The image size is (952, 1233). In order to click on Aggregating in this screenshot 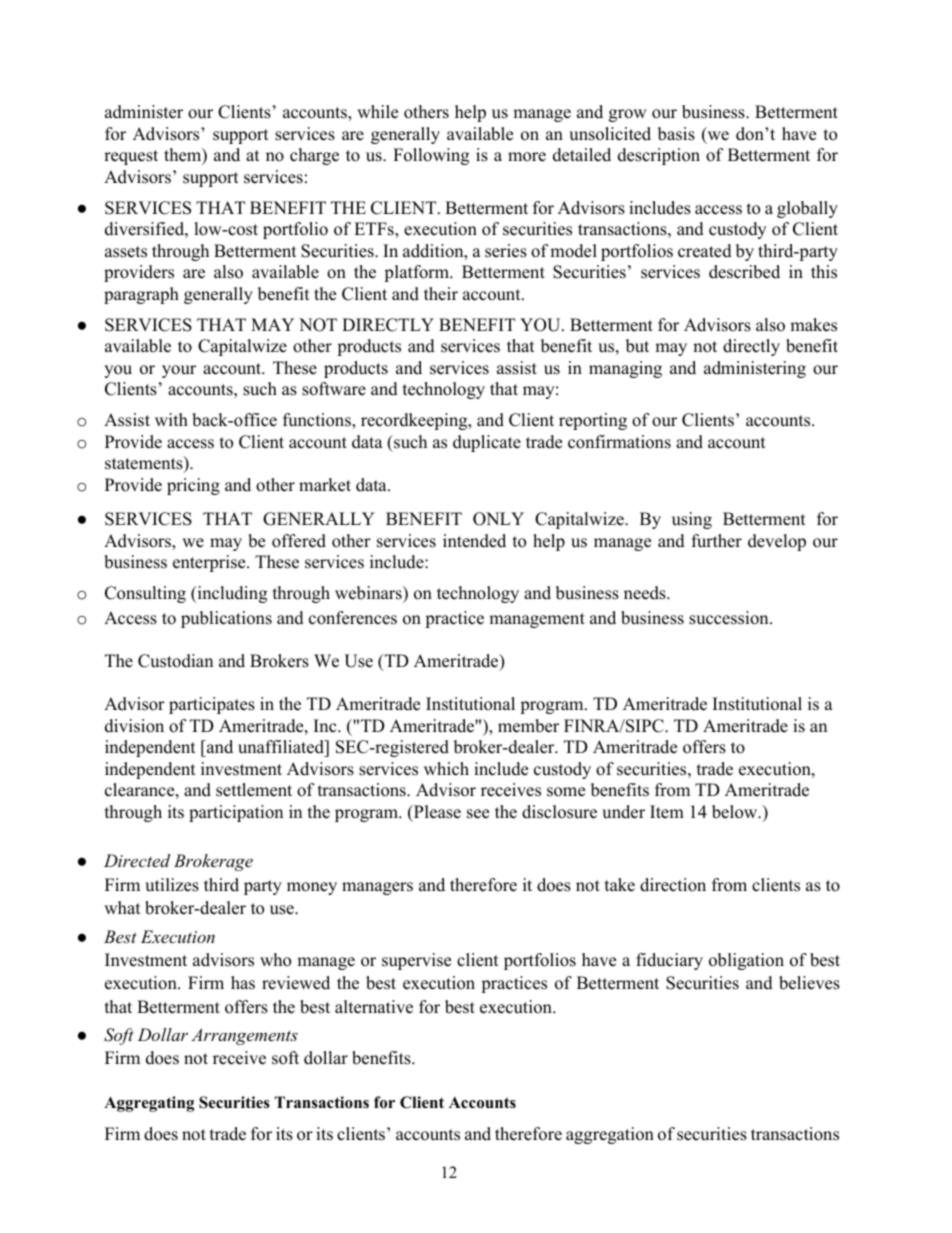, I will do `click(149, 1104)`.
